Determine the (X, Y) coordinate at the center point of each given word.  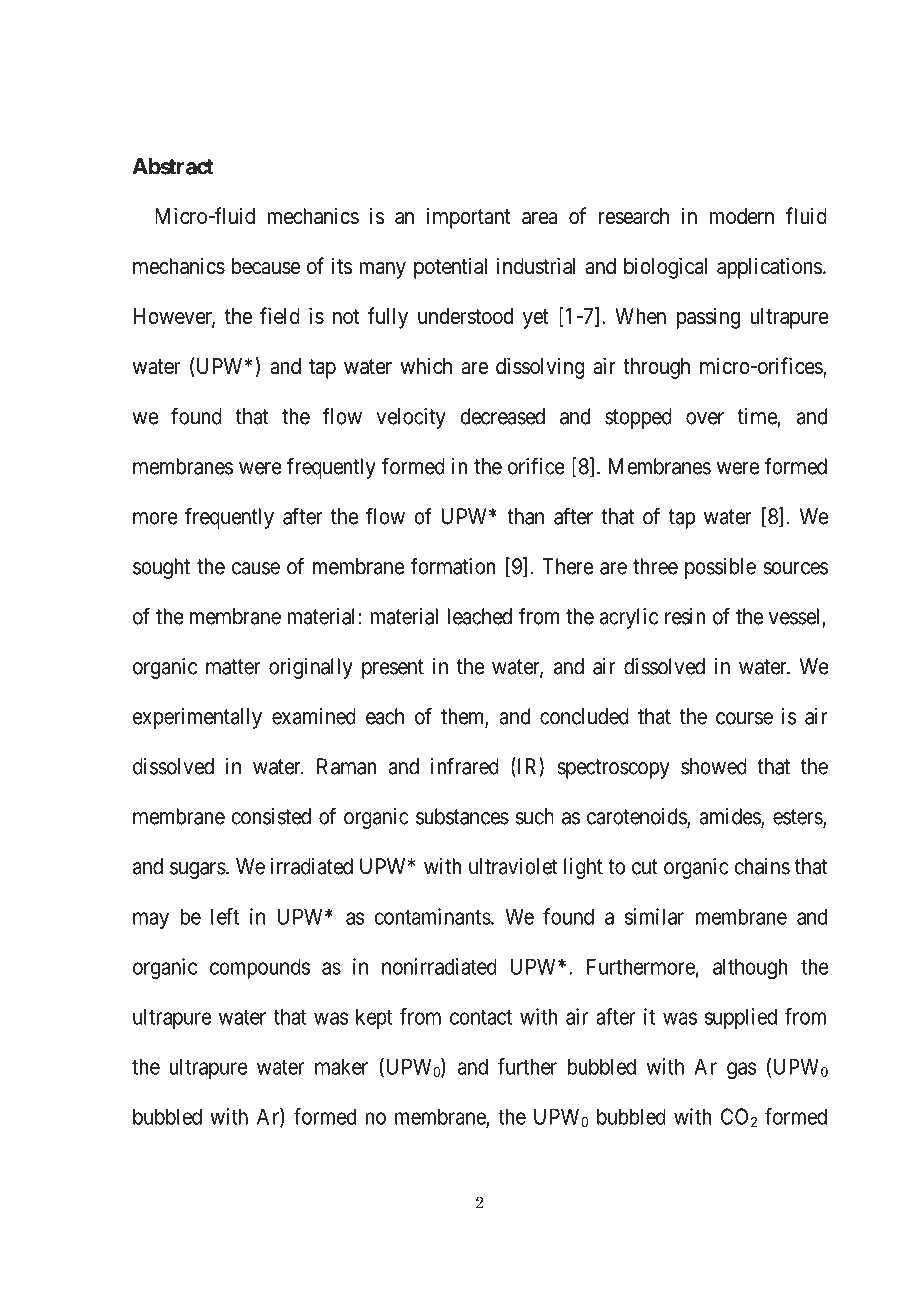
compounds (260, 968)
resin (685, 616)
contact (481, 1017)
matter (233, 667)
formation (452, 566)
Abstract (173, 166)
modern (742, 216)
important (468, 218)
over (705, 418)
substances (462, 816)
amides (730, 817)
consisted (271, 816)
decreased (502, 416)
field (280, 316)
